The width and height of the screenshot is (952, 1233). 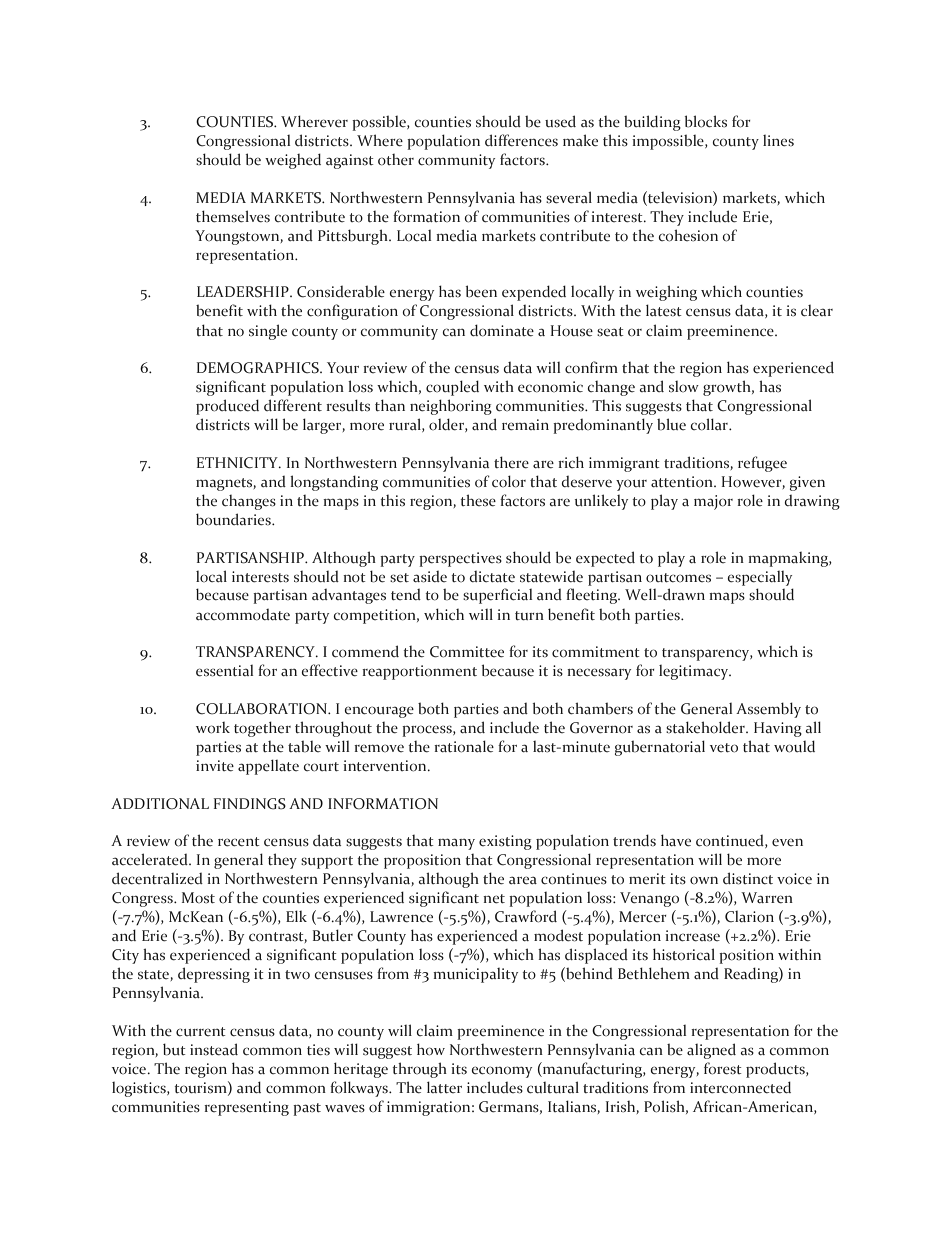 I want to click on lines, so click(x=778, y=141).
